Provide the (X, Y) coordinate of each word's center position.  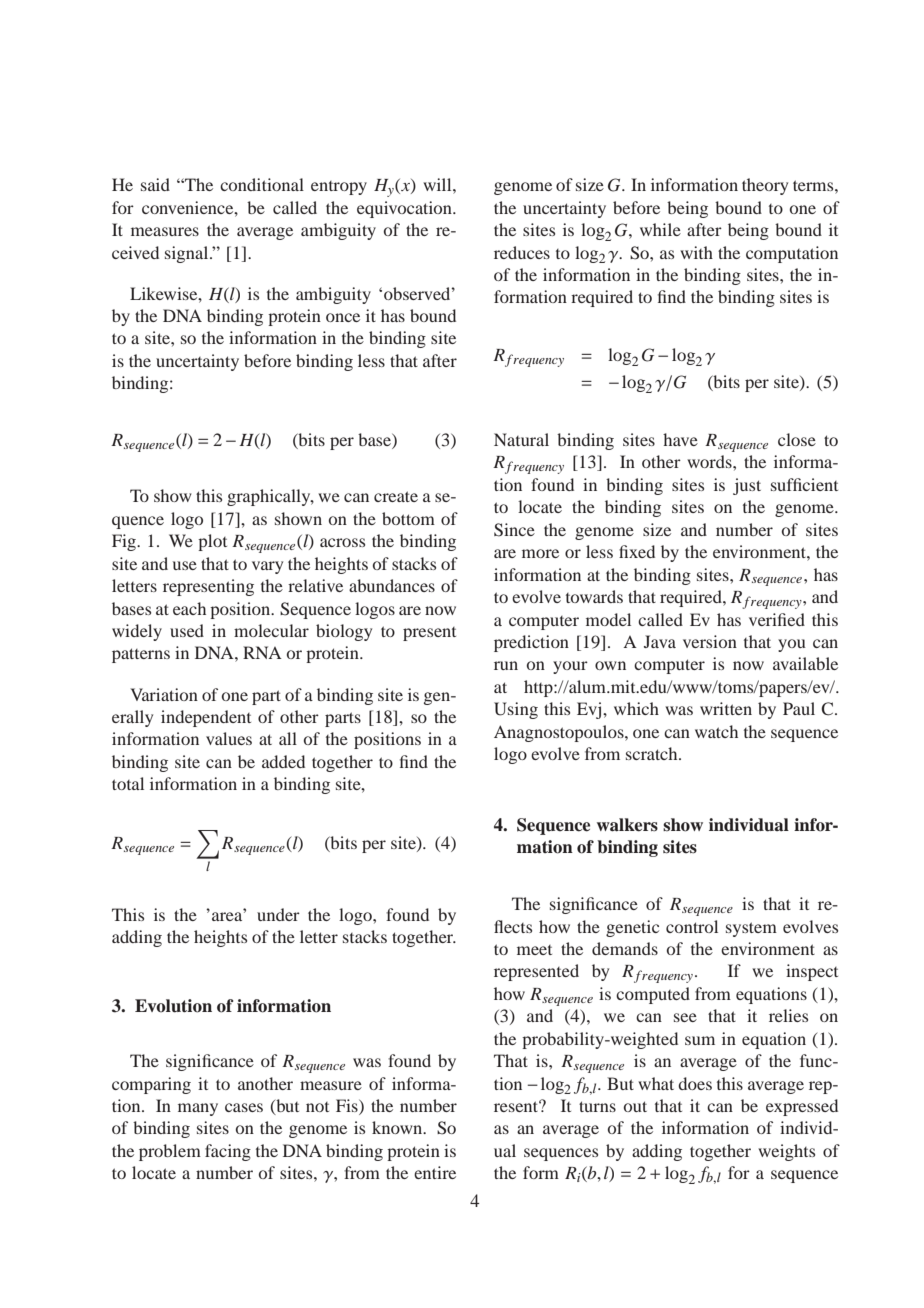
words (710, 461)
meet (534, 950)
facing (228, 1152)
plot (212, 542)
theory (765, 186)
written (726, 708)
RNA (262, 652)
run (506, 665)
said (155, 184)
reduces (522, 252)
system (751, 929)
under (278, 914)
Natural (521, 439)
